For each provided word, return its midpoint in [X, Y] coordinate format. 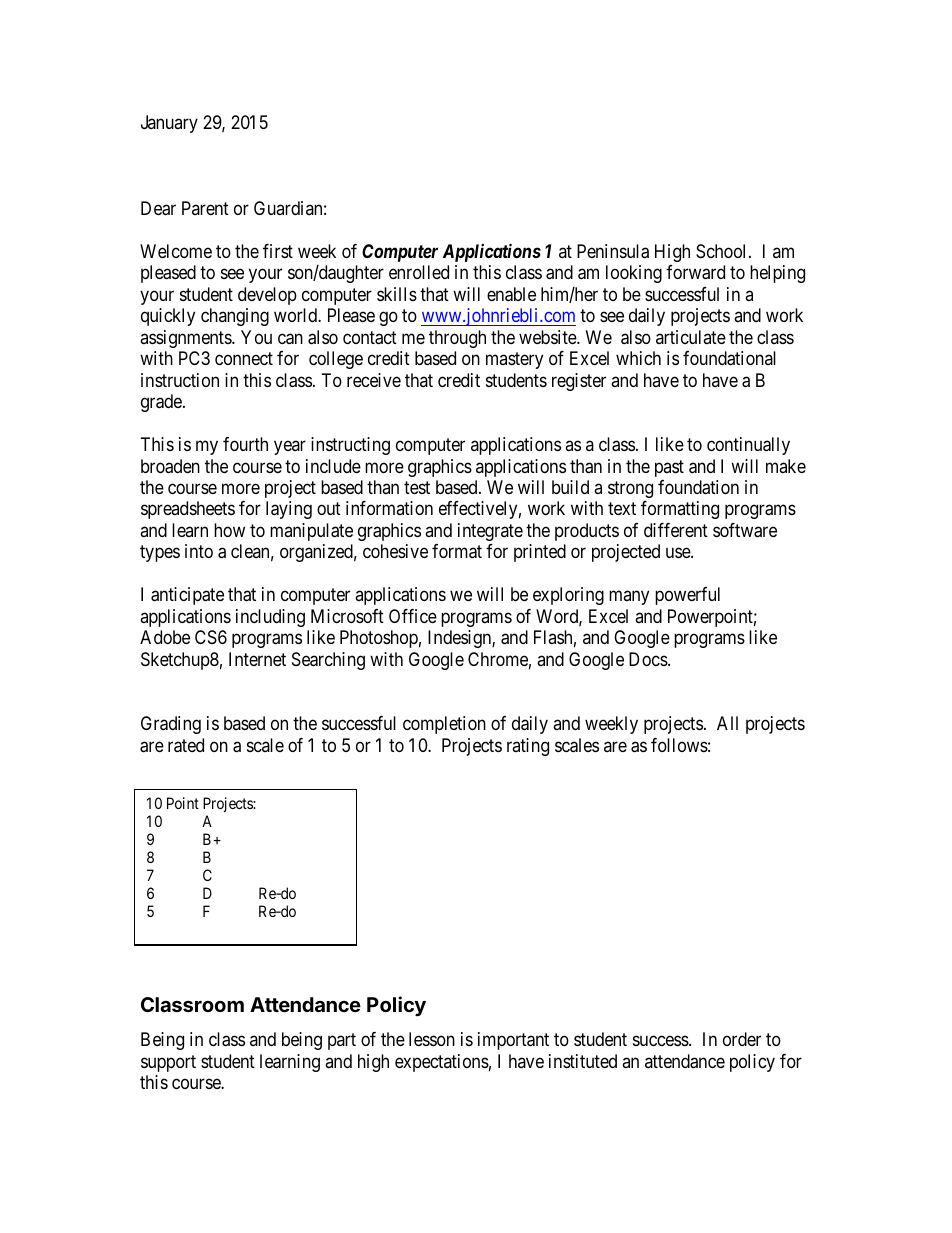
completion [444, 725]
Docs [648, 659]
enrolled [419, 272]
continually [748, 446]
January [169, 124]
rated [186, 745]
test [417, 487]
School [723, 251]
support [168, 1063]
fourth [245, 444]
